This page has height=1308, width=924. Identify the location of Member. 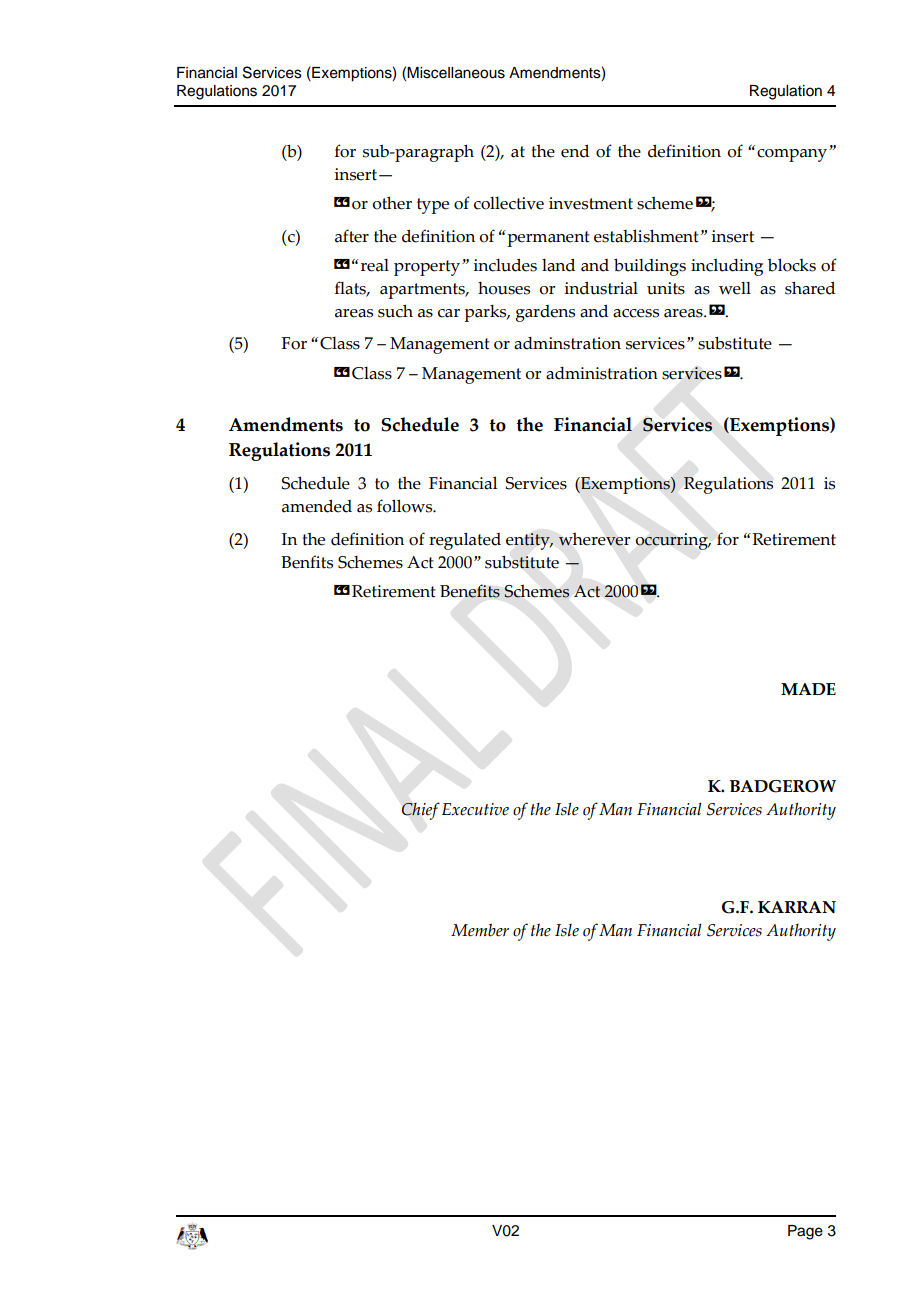
(480, 930).
